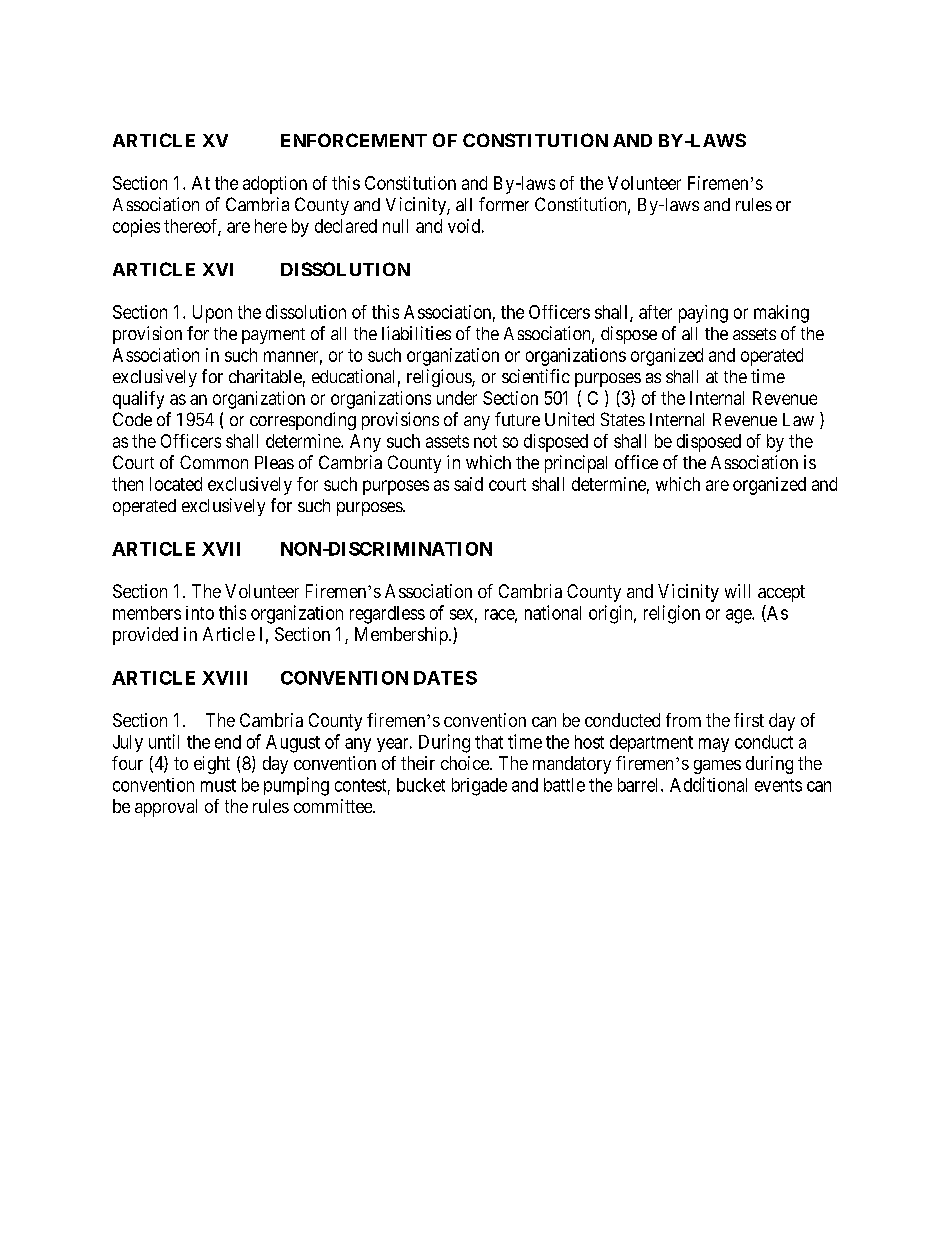  I want to click on must, so click(218, 785).
